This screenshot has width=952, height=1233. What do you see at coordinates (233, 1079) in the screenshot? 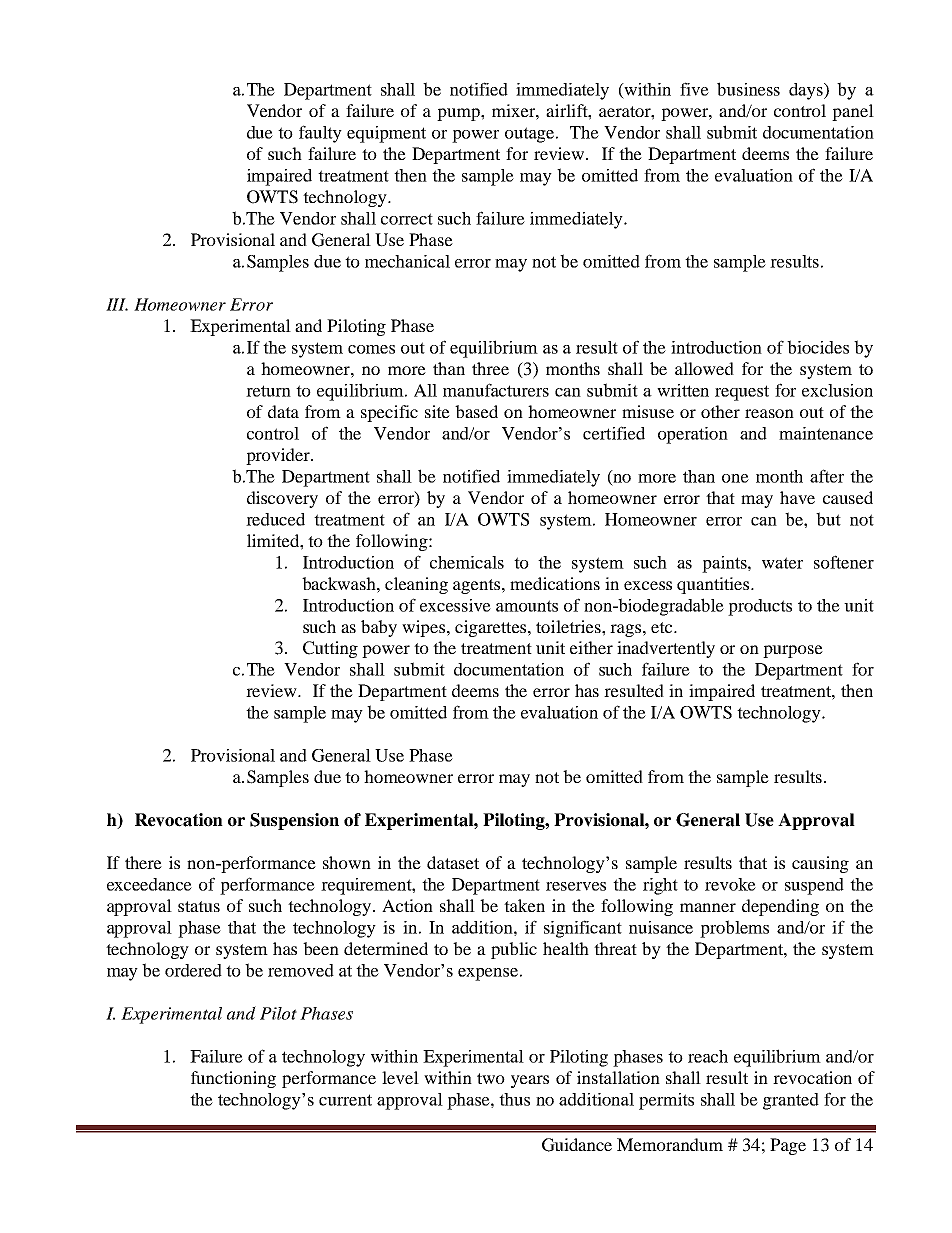
I see `functioning` at bounding box center [233, 1079].
